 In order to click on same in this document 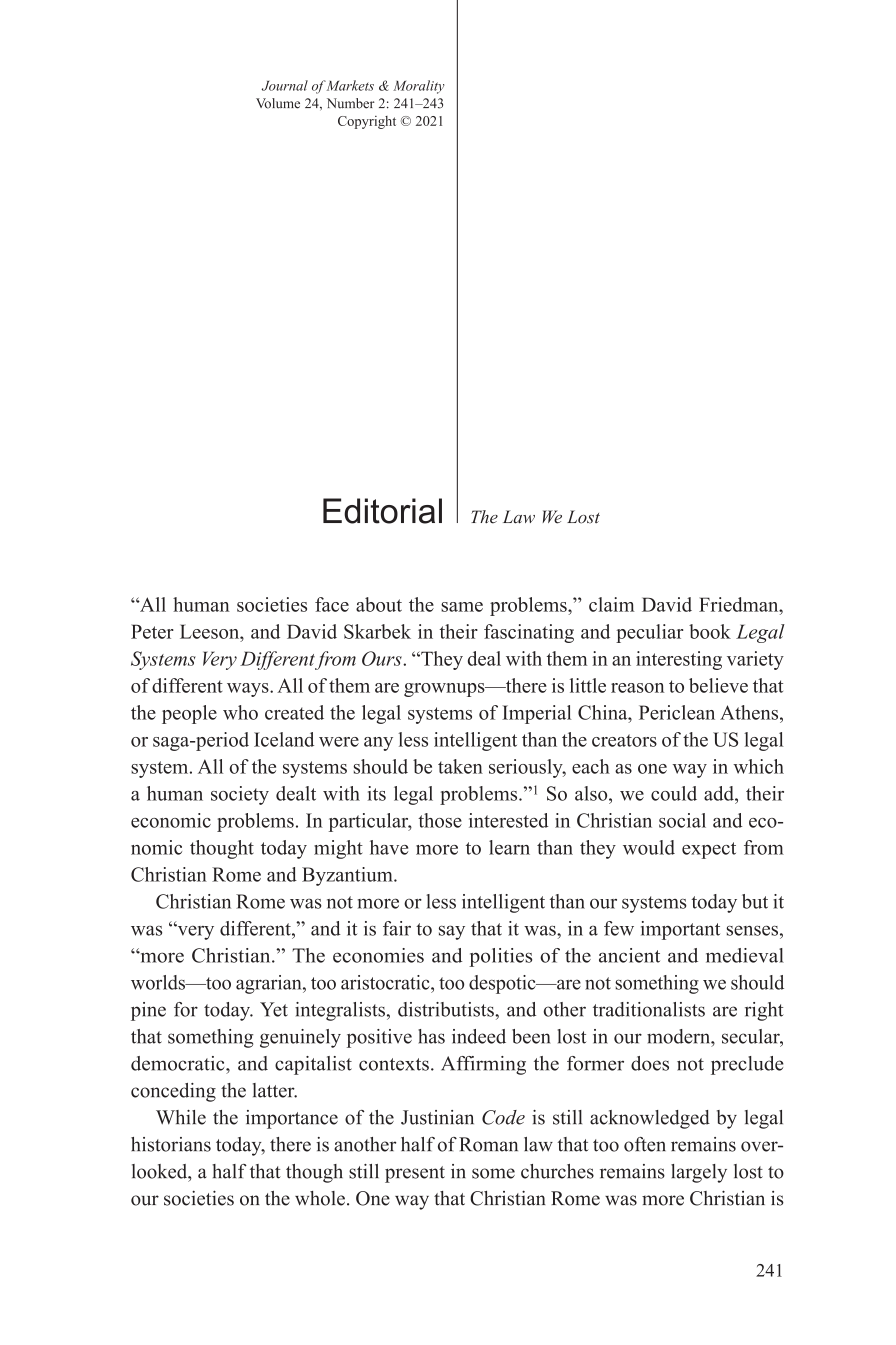, I will do `click(462, 607)`.
